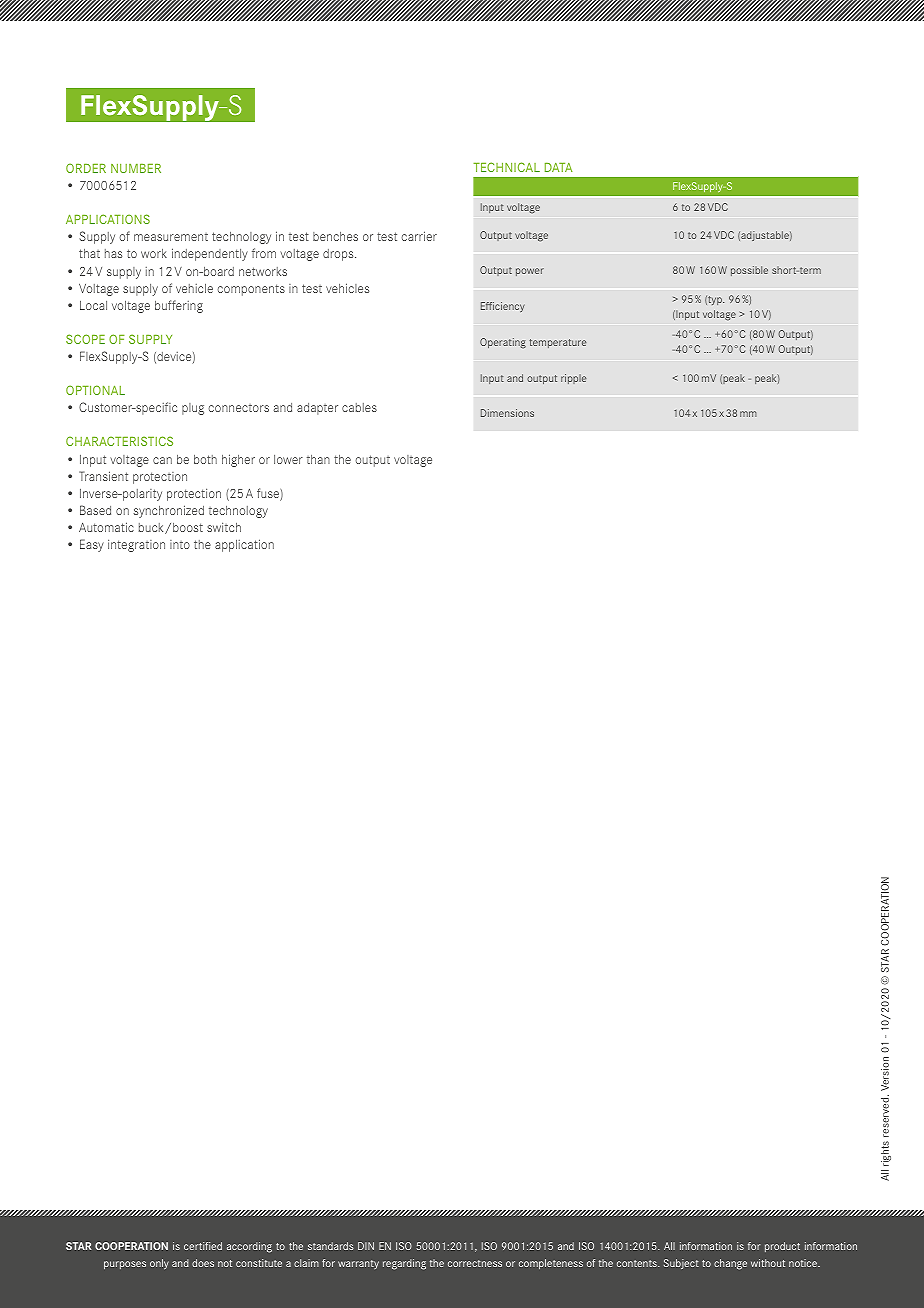 The width and height of the page is (924, 1308). Describe the element at coordinates (171, 237) in the page. I see `measurement` at that location.
